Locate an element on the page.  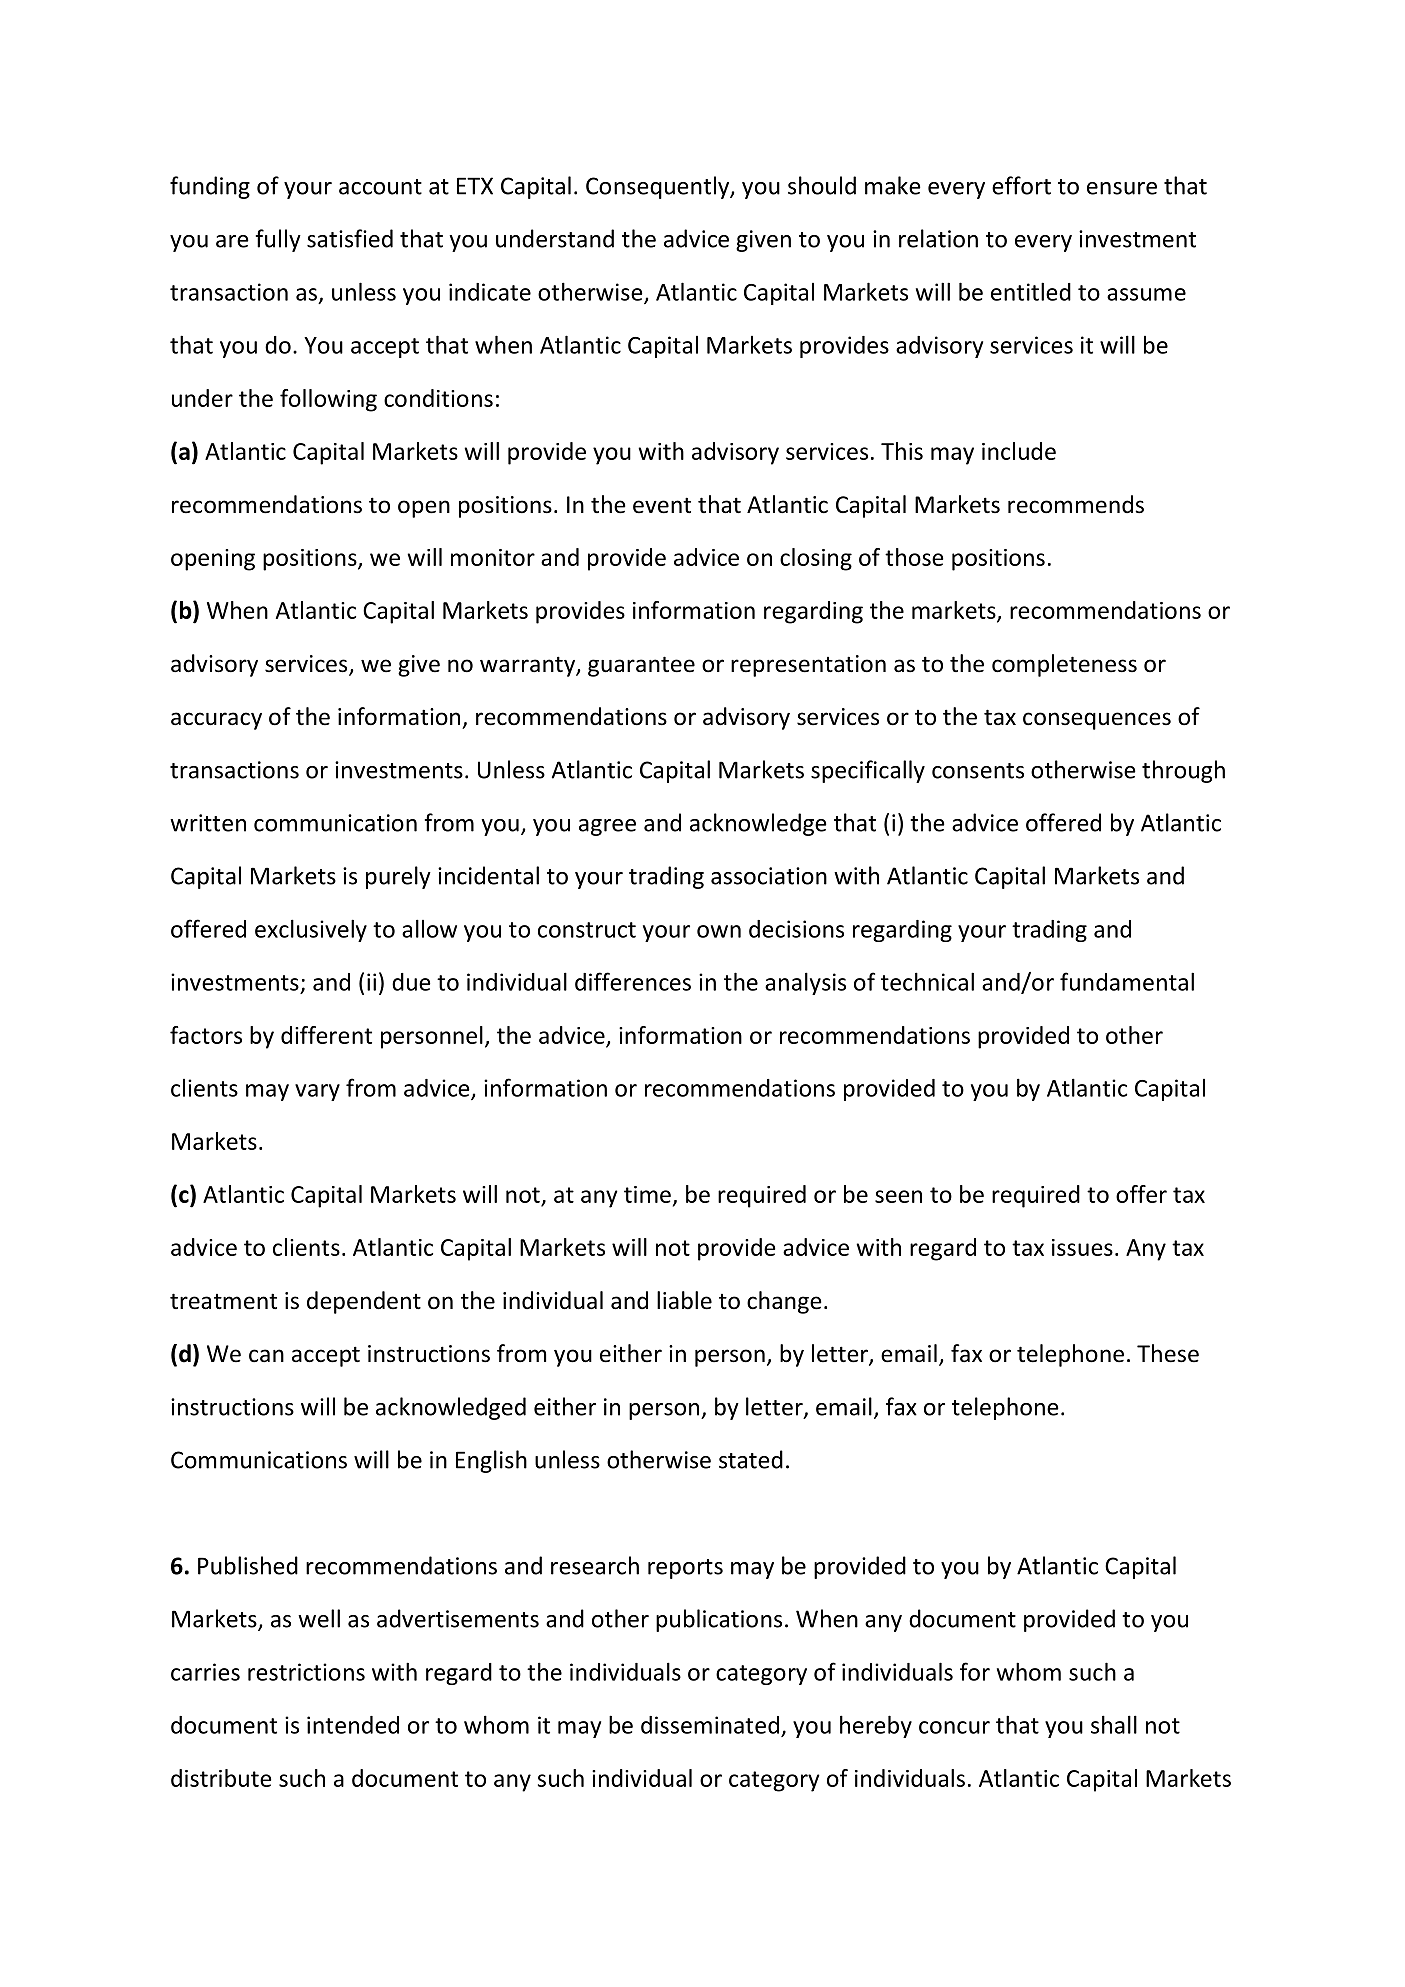
intended is located at coordinates (353, 1725).
